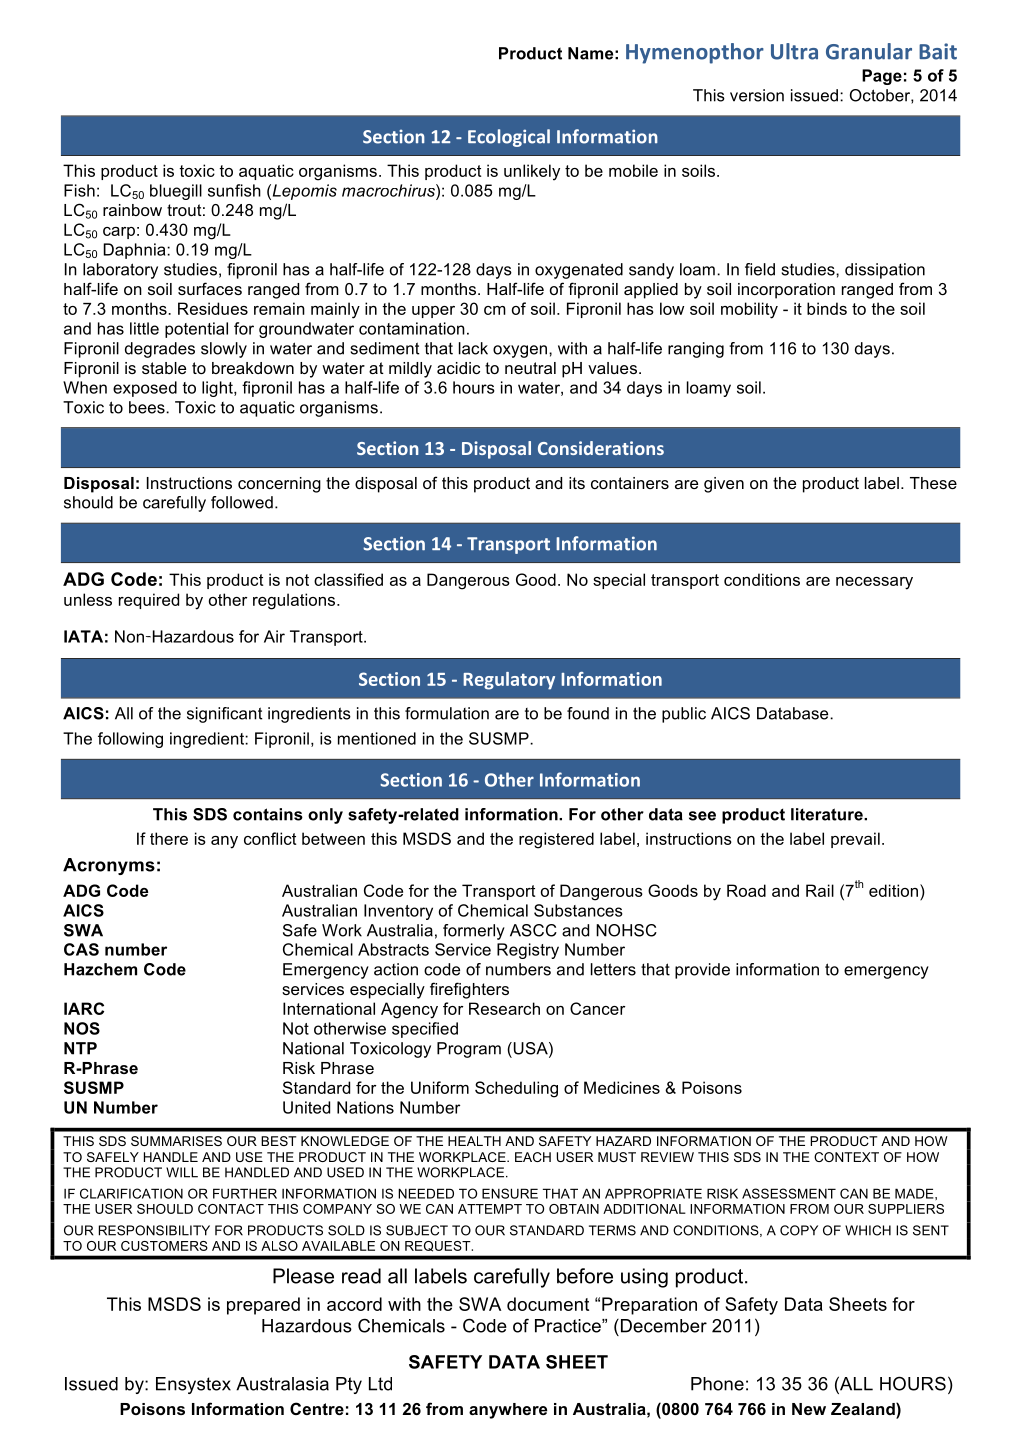 Image resolution: width=1020 pixels, height=1443 pixels. Describe the element at coordinates (933, 483) in the screenshot. I see `These` at that location.
